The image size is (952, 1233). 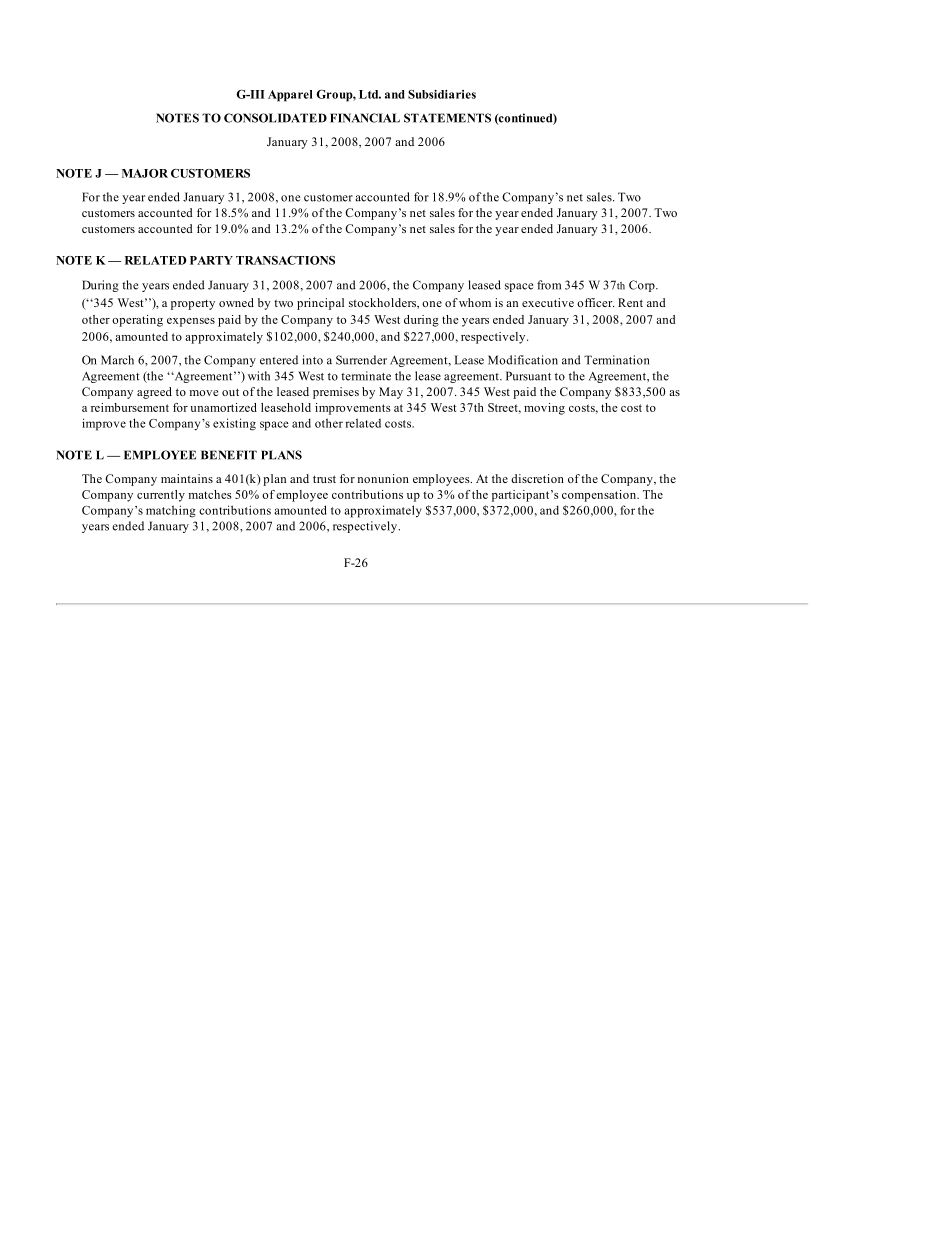 What do you see at coordinates (275, 118) in the document?
I see `CONSOLIDATED` at bounding box center [275, 118].
